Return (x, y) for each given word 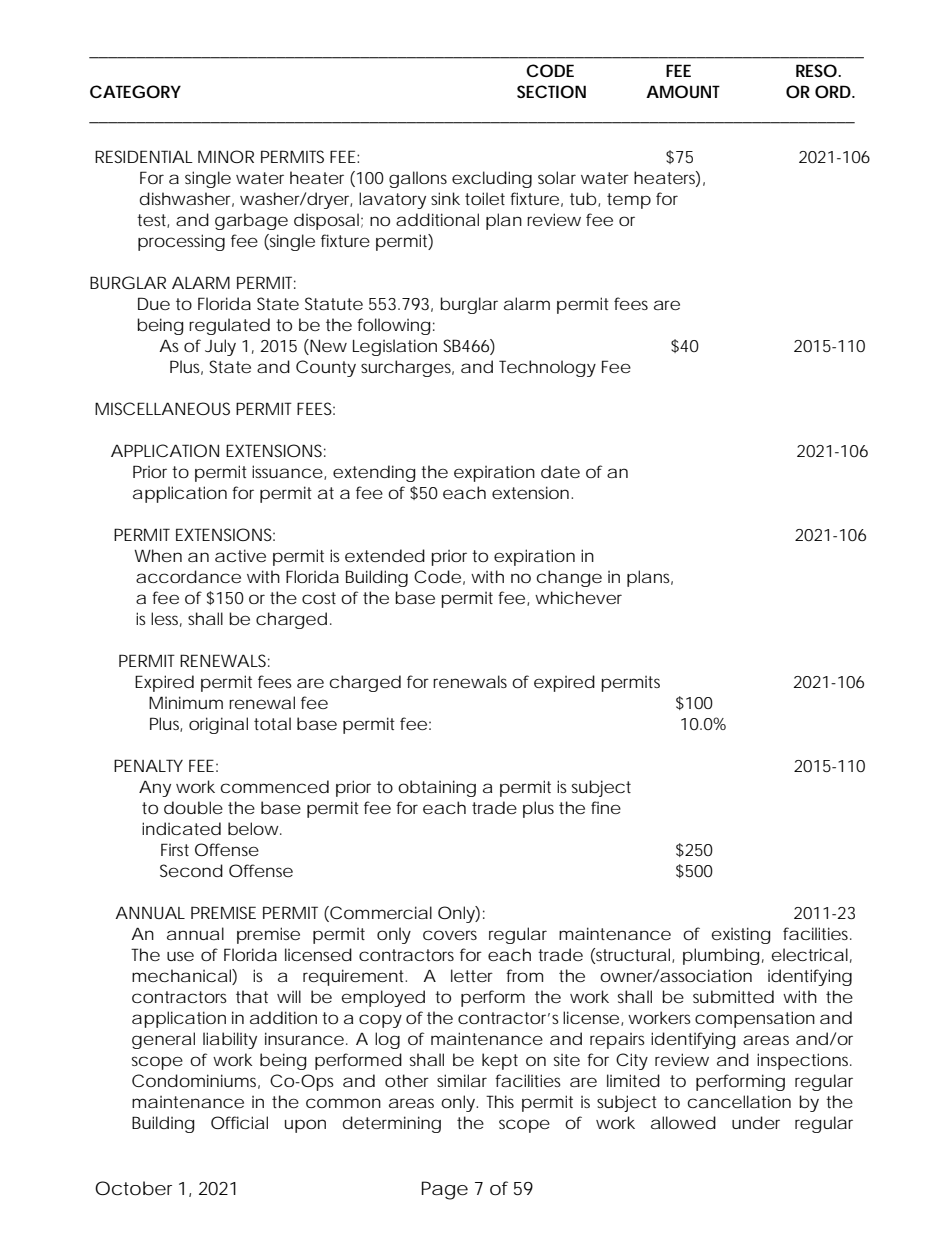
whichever (578, 597)
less (166, 619)
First (175, 849)
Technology (547, 368)
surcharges (407, 368)
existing (741, 935)
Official (239, 1122)
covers (450, 935)
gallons (418, 179)
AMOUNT (683, 91)
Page (445, 1190)
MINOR (226, 156)
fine (606, 807)
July (220, 347)
